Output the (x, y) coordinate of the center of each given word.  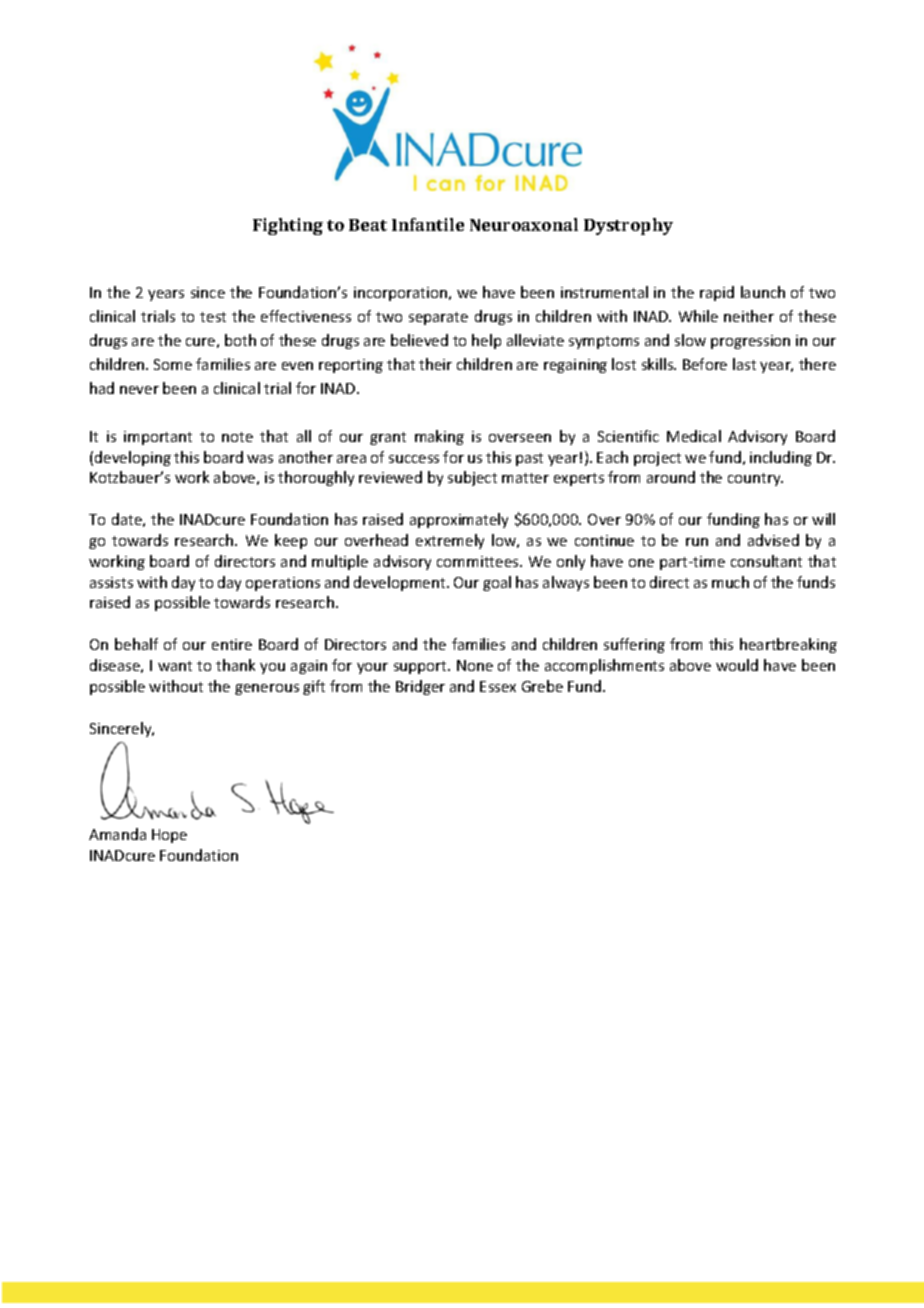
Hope (169, 836)
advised (773, 540)
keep (291, 541)
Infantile (428, 224)
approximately (459, 520)
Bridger (420, 687)
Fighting (288, 226)
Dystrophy (628, 226)
